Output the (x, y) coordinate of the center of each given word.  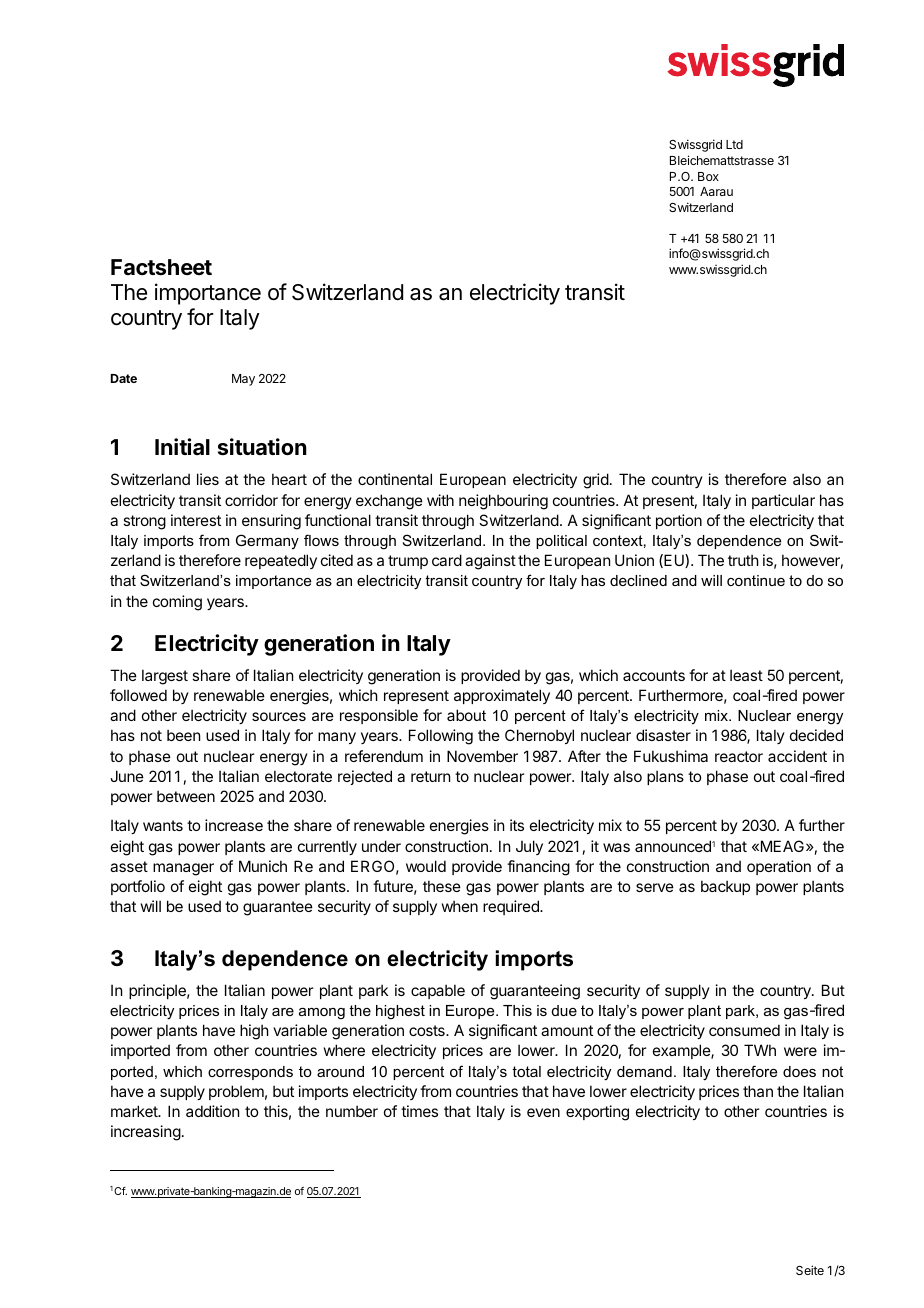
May (243, 380)
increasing (146, 1133)
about (466, 715)
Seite (810, 1270)
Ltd (734, 144)
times (419, 1111)
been (183, 735)
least (746, 675)
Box (708, 176)
